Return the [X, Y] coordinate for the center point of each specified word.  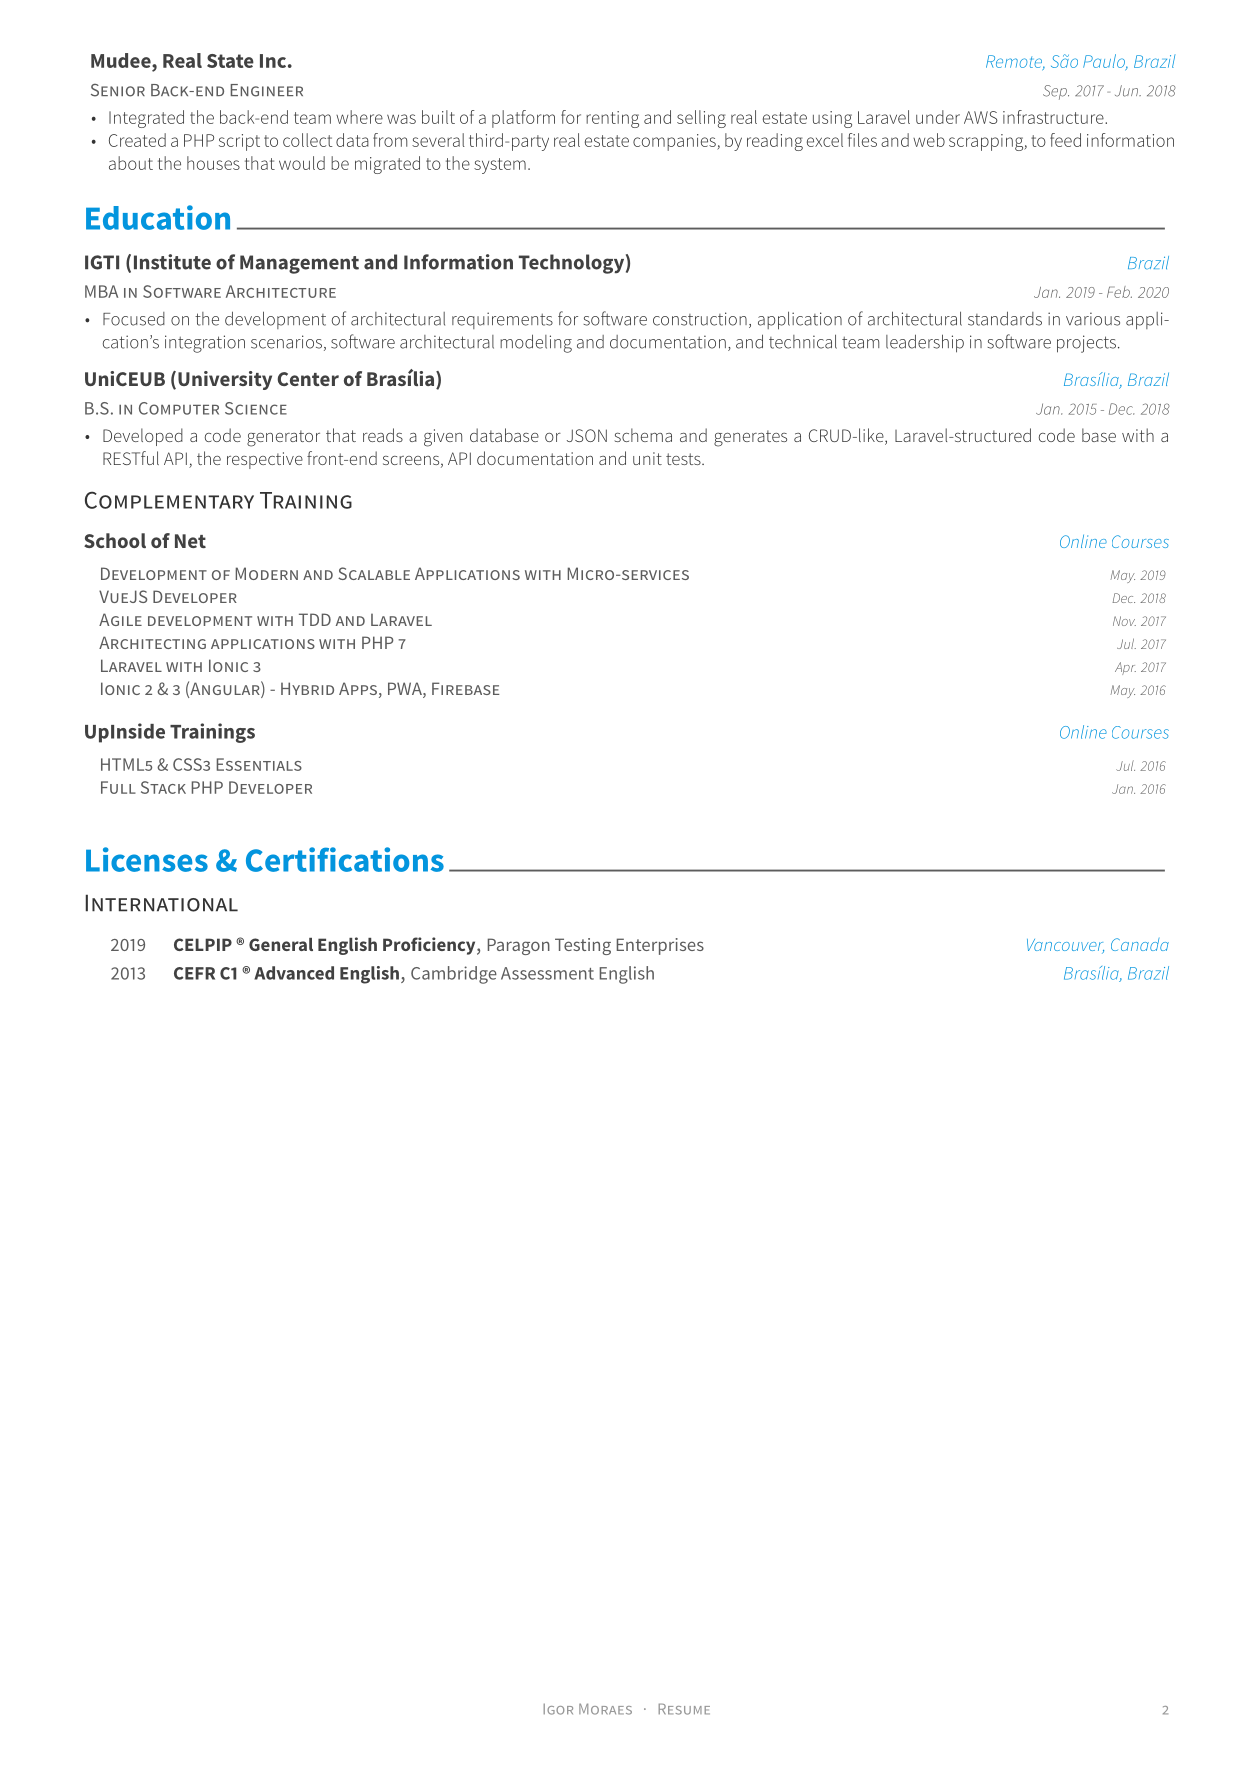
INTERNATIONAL [162, 903]
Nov [1124, 621]
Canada [1140, 944]
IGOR [558, 1709]
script [239, 142]
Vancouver [1065, 946]
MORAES [605, 1709]
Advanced [294, 973]
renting [612, 119]
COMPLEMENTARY [169, 500]
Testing [583, 946]
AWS [981, 117]
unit [647, 458]
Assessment [547, 973]
